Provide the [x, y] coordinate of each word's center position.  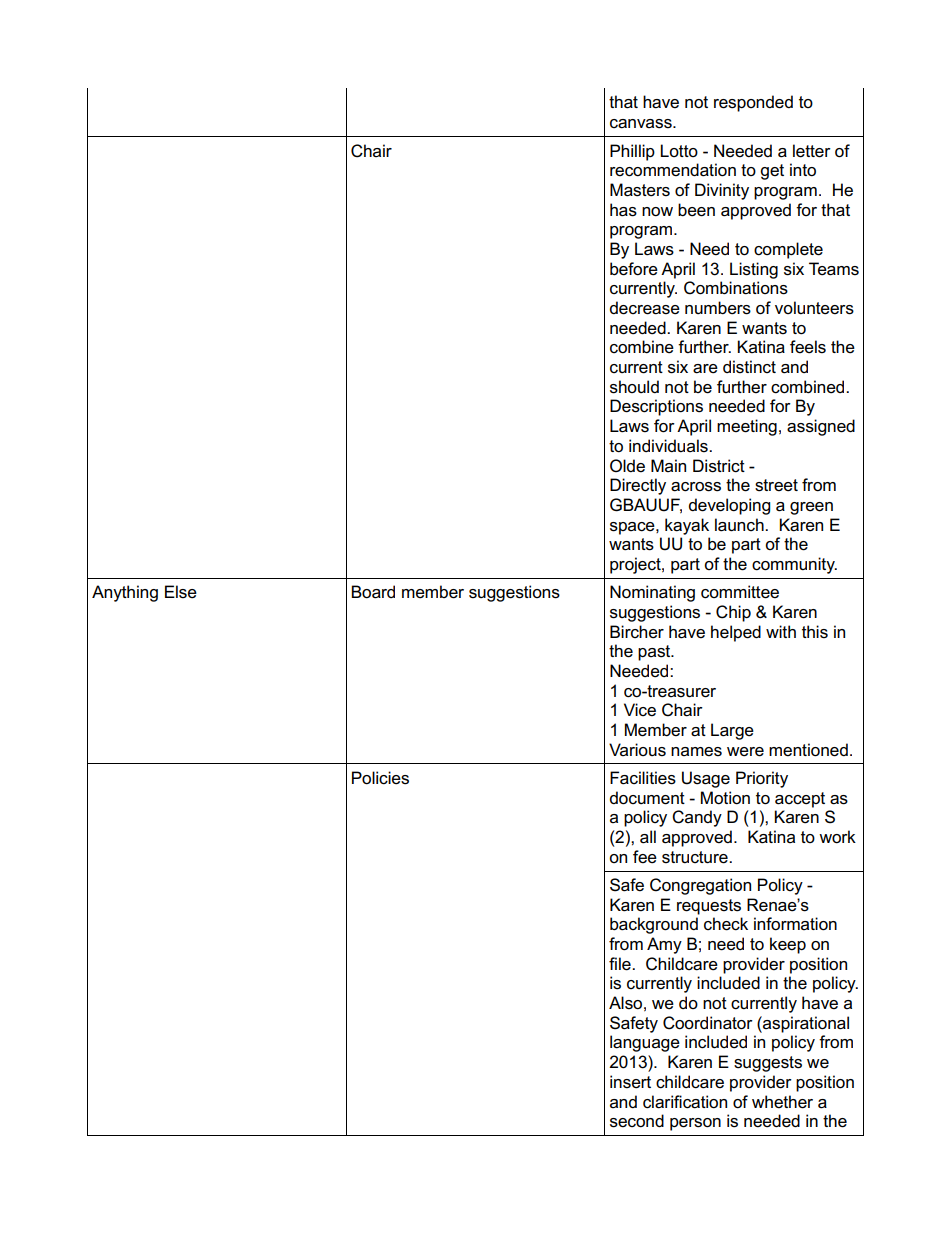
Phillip [632, 152]
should [634, 387]
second [637, 1121]
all [648, 837]
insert [630, 1082]
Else [181, 592]
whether [782, 1102]
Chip [733, 613]
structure [696, 857]
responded [753, 103]
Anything [125, 593]
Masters [640, 190]
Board [373, 592]
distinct [749, 367]
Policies [380, 778]
